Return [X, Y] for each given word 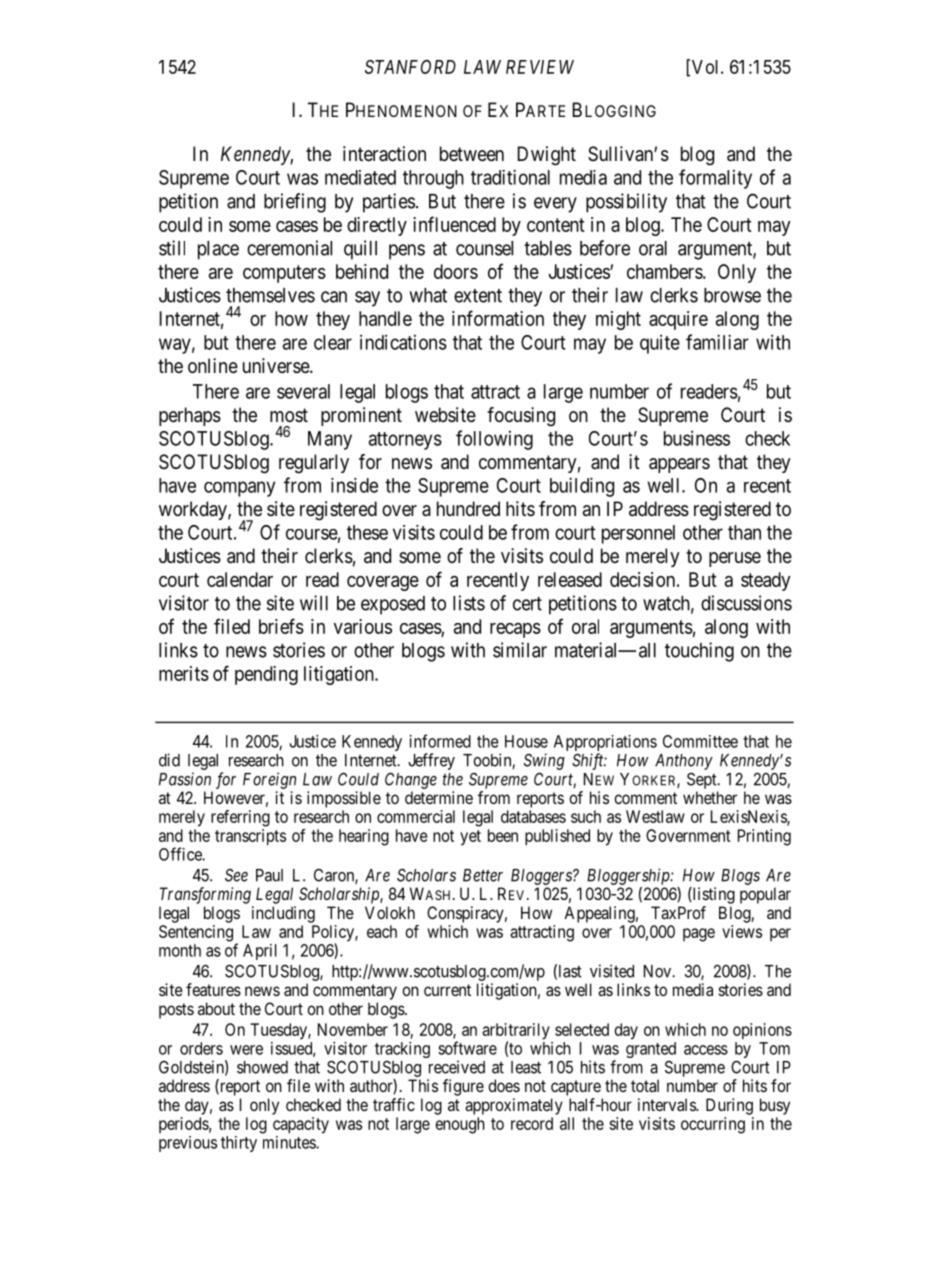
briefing [295, 203]
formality [715, 179]
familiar [717, 342]
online [213, 366]
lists [469, 603]
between [472, 154]
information [498, 318]
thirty [239, 1144]
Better [483, 875]
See [236, 875]
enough [460, 1125]
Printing [764, 837]
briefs [281, 626]
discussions [746, 603]
